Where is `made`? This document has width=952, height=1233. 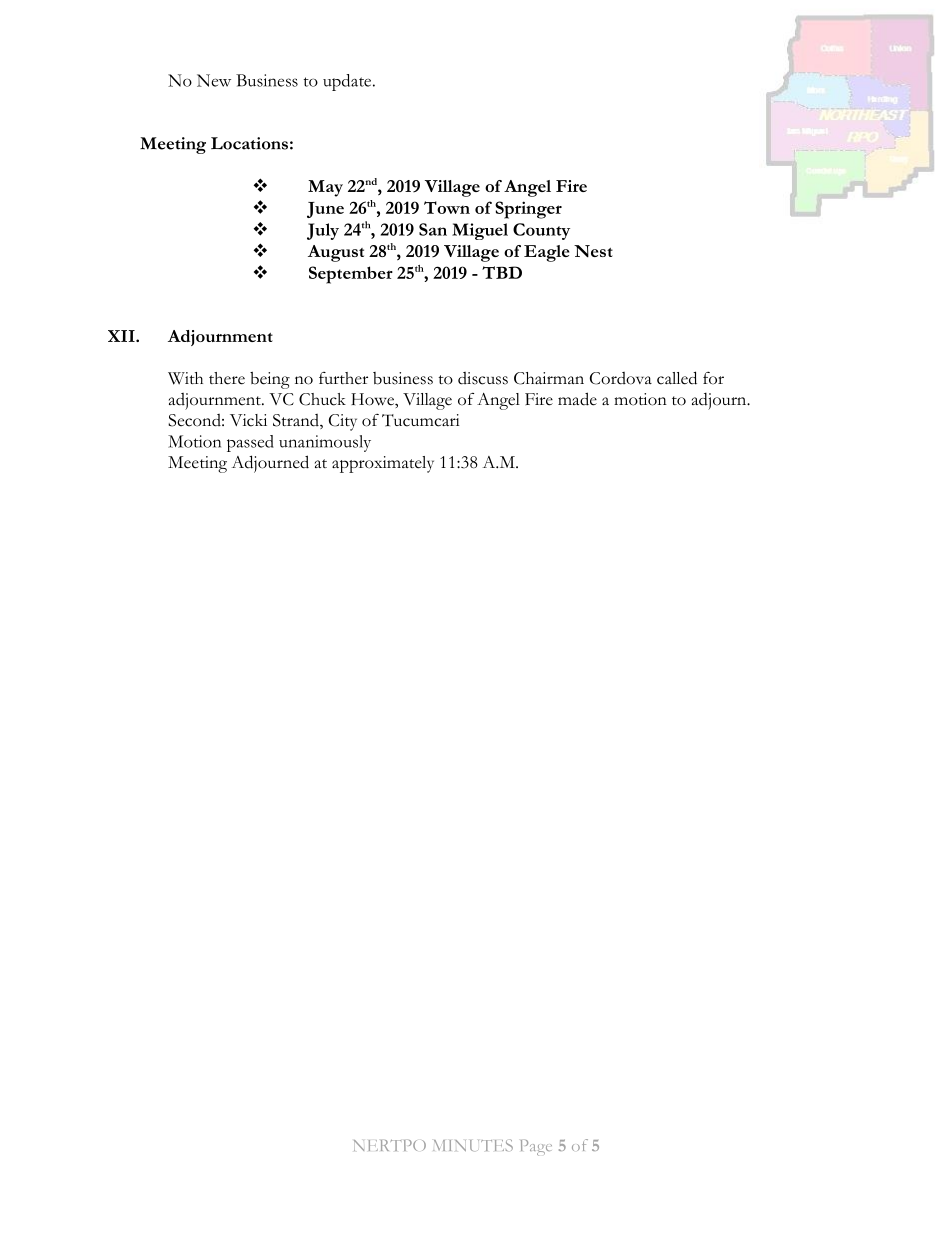 made is located at coordinates (577, 399).
